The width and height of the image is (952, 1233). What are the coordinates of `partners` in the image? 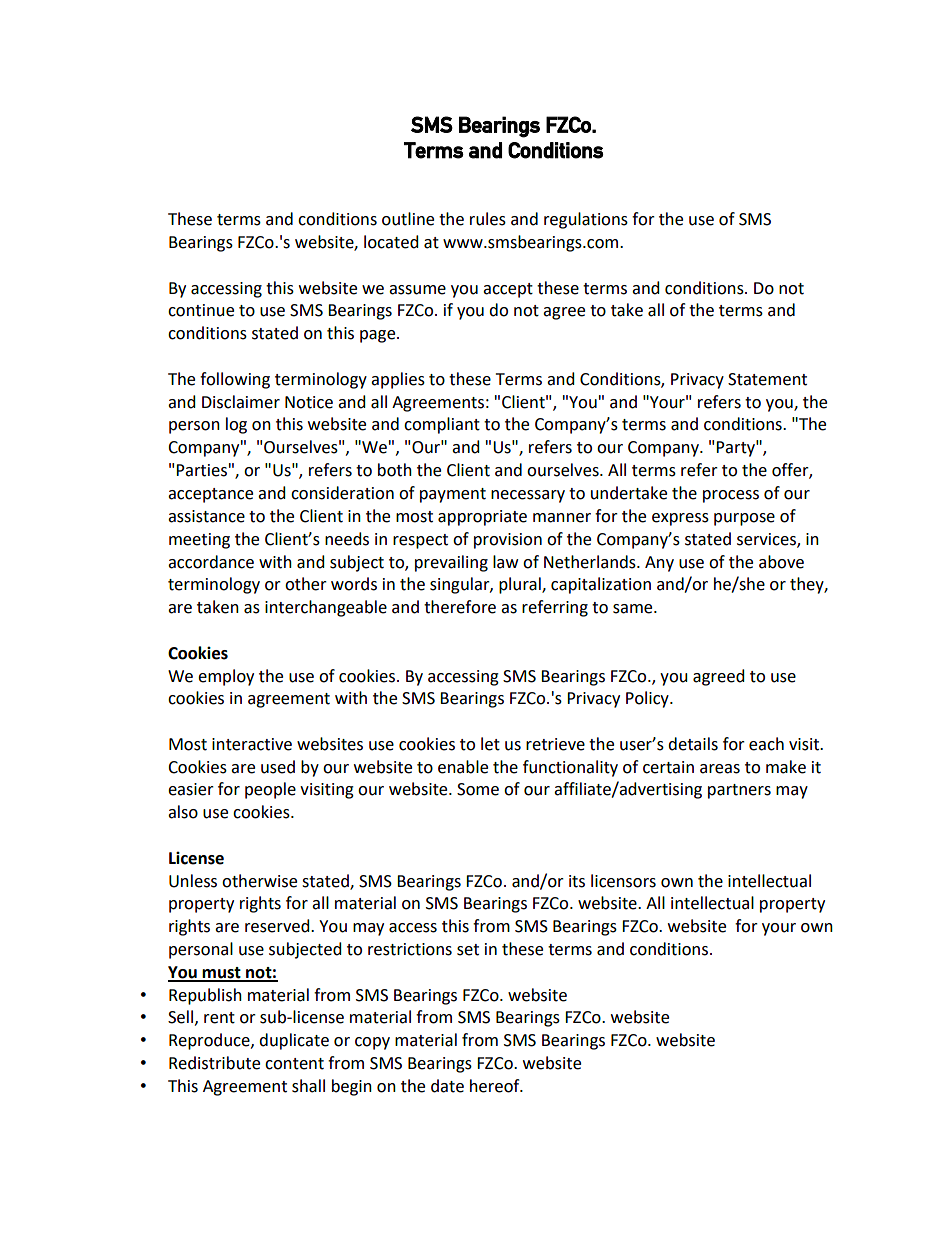 It's located at (739, 791).
